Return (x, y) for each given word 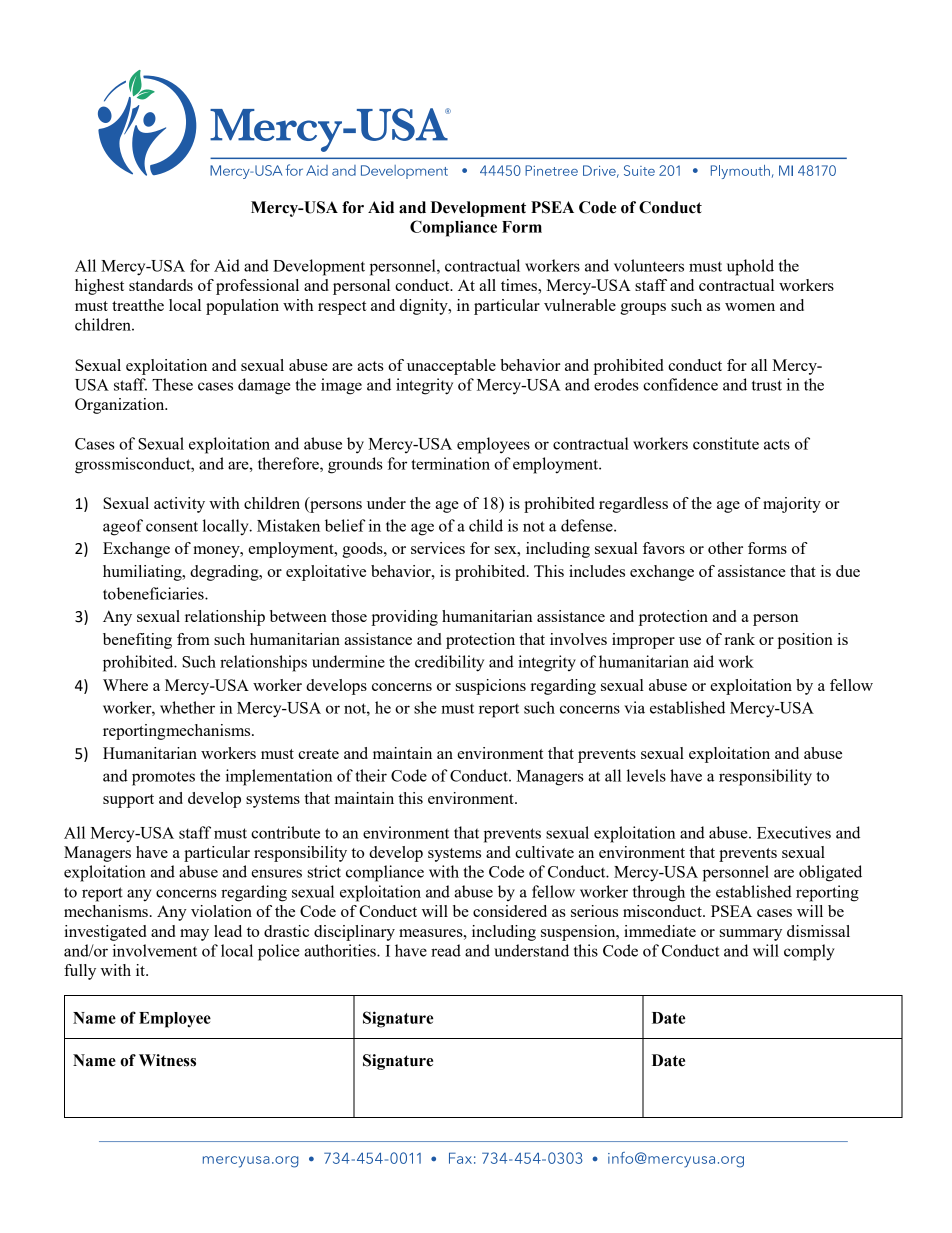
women (750, 307)
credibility (449, 663)
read (446, 950)
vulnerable (580, 305)
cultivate (544, 852)
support (128, 801)
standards (161, 285)
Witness (167, 1060)
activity (179, 505)
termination (450, 463)
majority (792, 505)
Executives (794, 832)
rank (740, 639)
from (193, 639)
